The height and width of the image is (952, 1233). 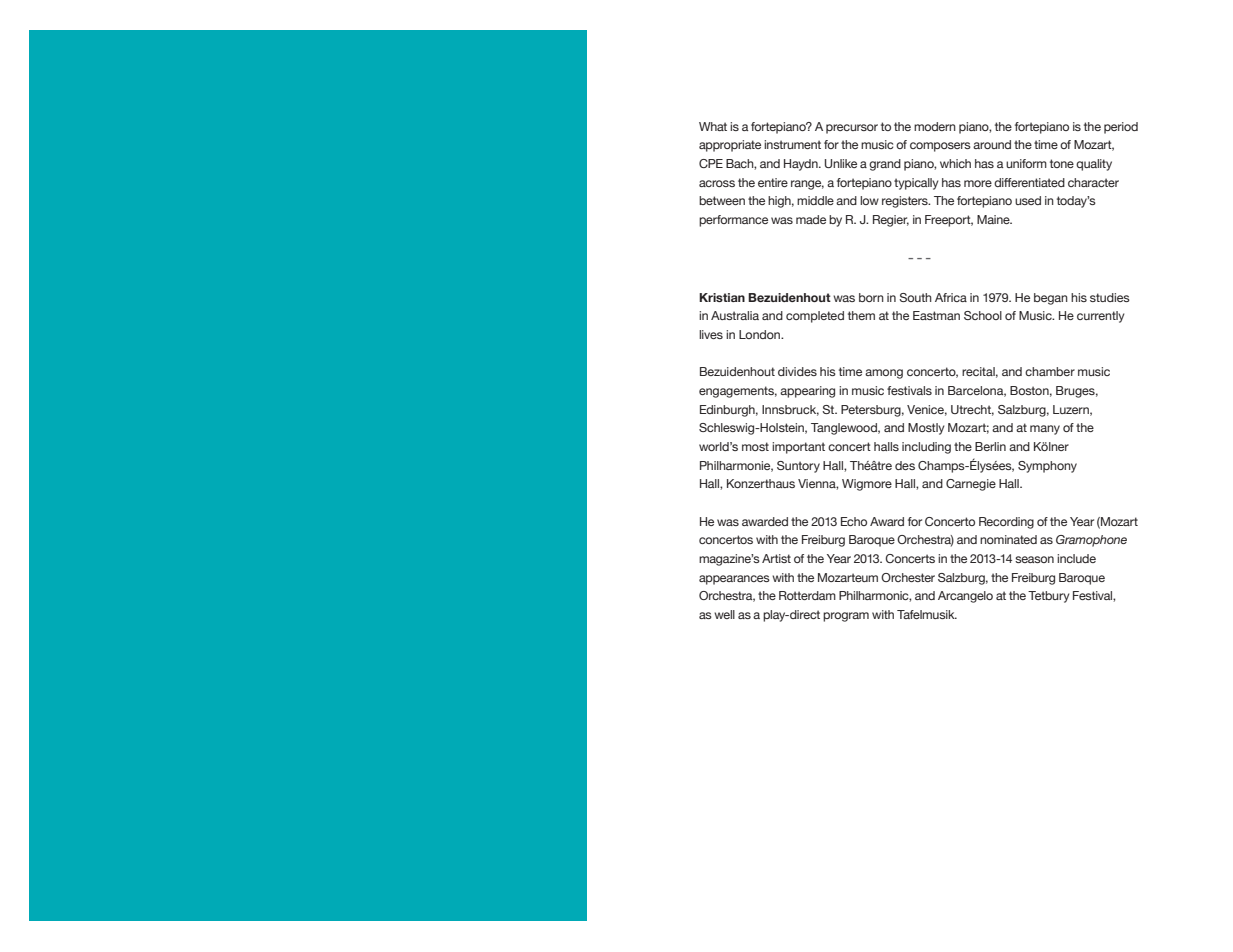 What do you see at coordinates (798, 448) in the image?
I see `important` at bounding box center [798, 448].
